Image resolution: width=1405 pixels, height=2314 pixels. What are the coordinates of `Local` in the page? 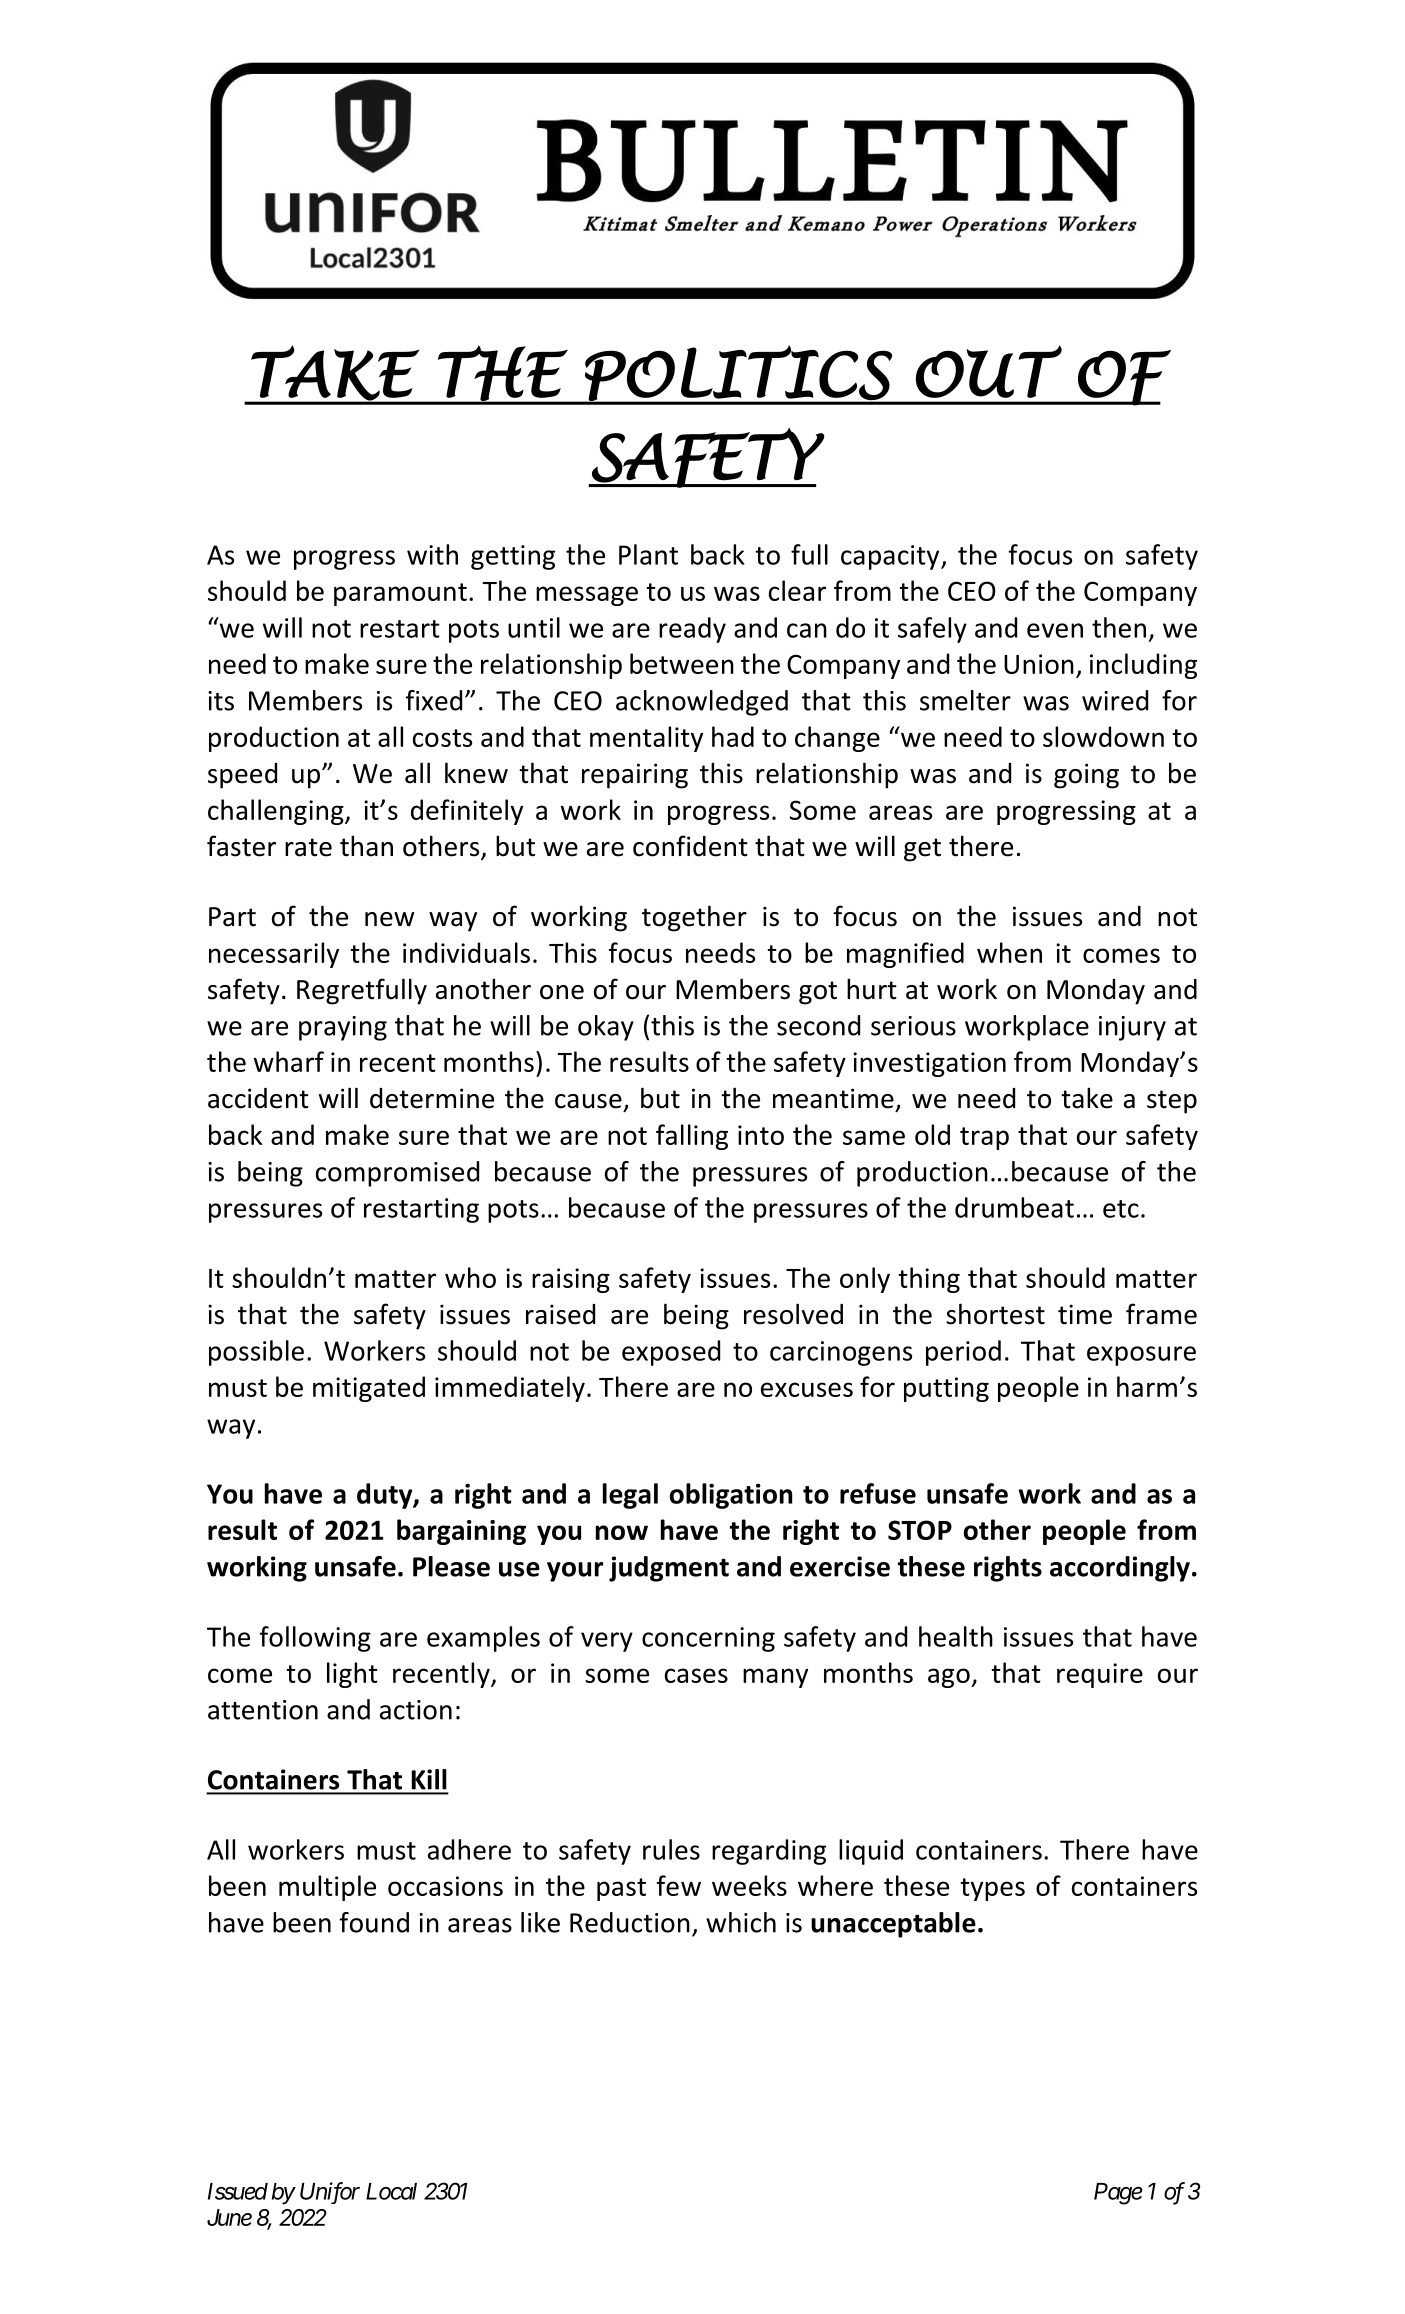 It's located at (391, 2191).
